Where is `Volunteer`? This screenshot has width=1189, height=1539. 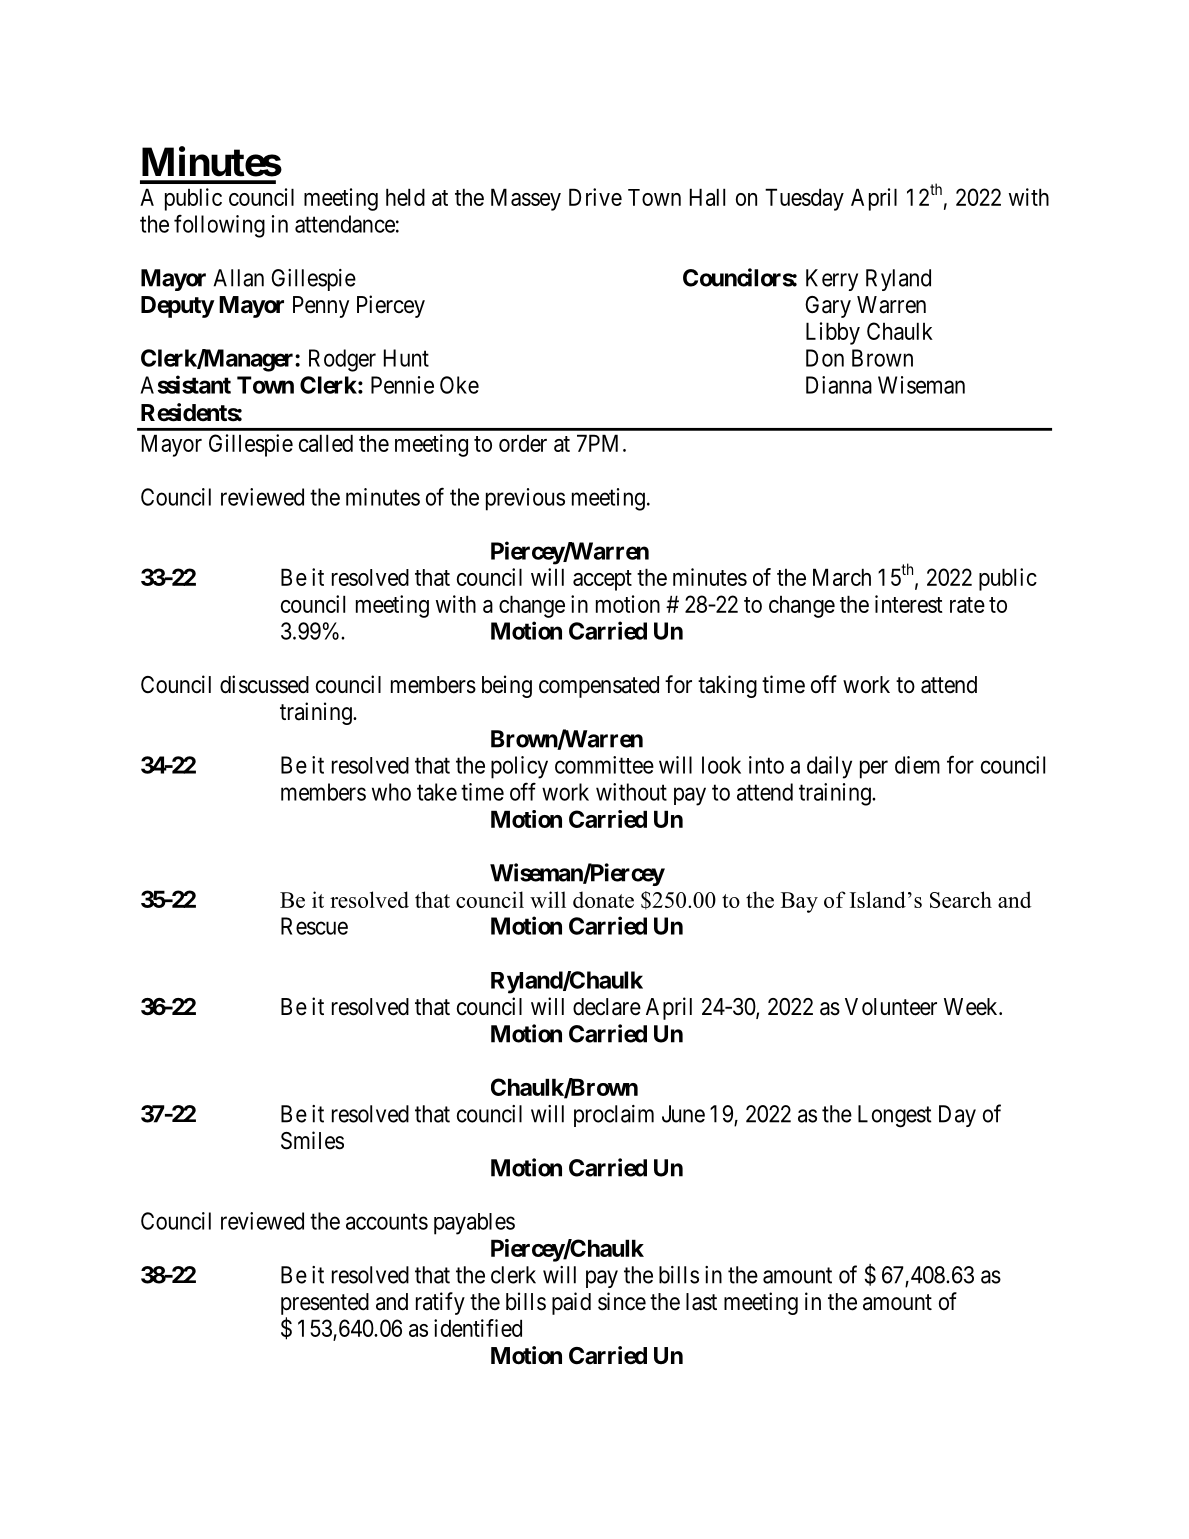
Volunteer is located at coordinates (891, 1007).
